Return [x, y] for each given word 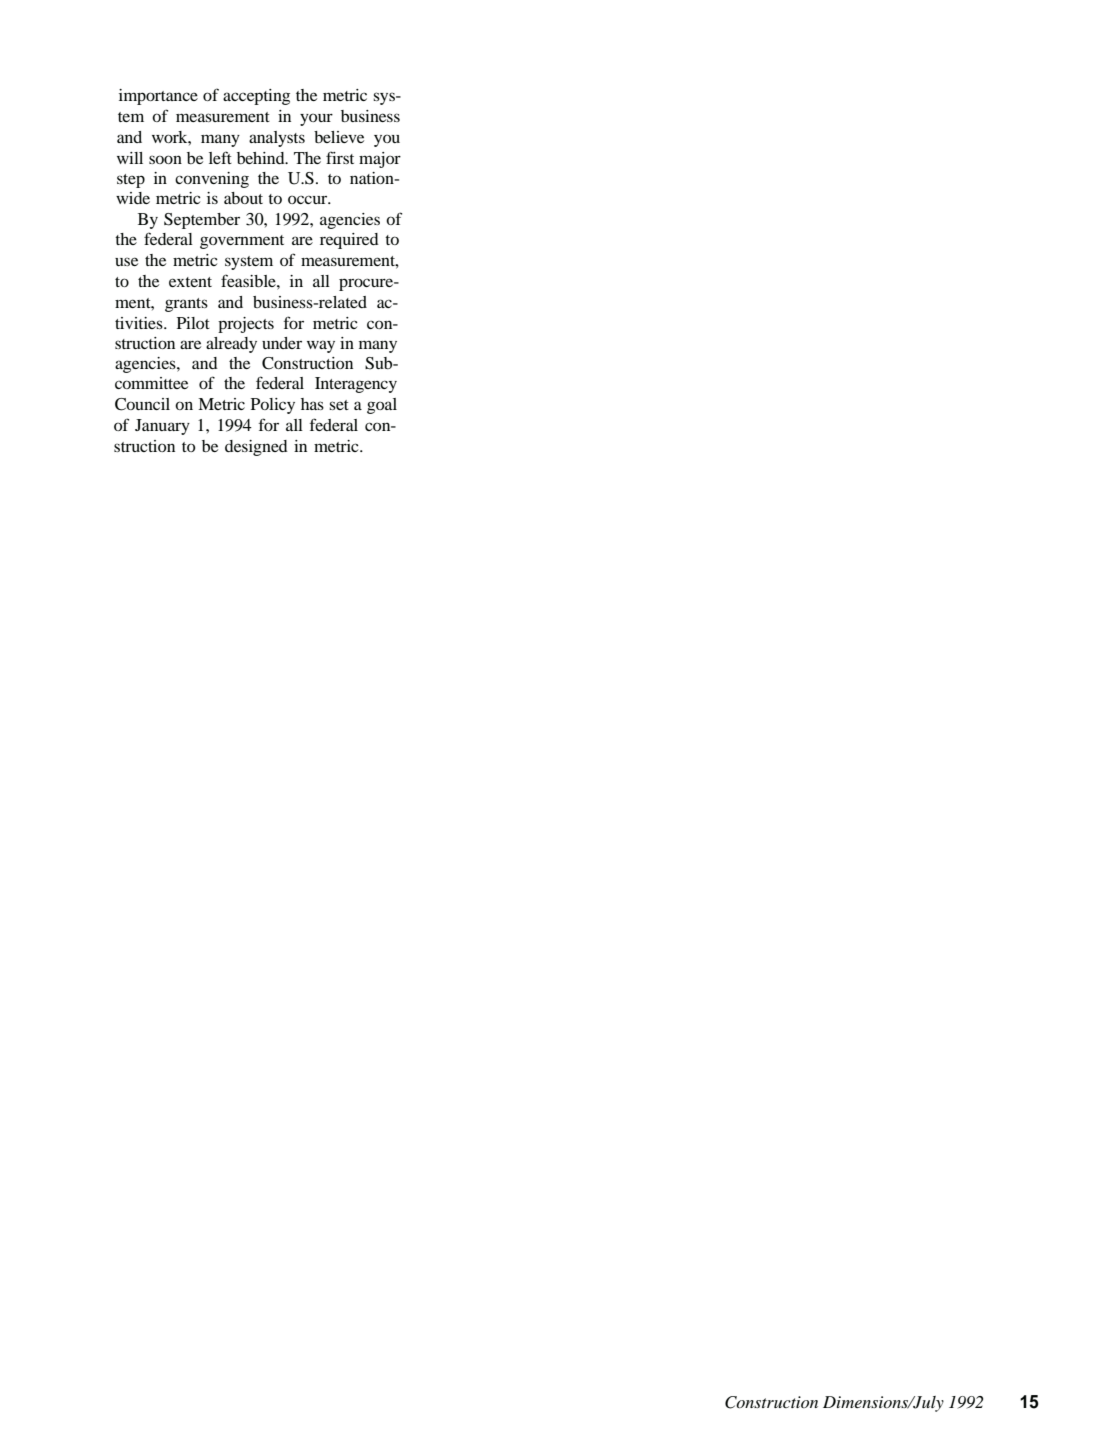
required [349, 241]
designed [256, 448]
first [340, 157]
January [162, 427]
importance [158, 97]
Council [142, 404]
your [316, 119]
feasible [249, 280]
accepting [256, 97]
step [131, 181]
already [231, 345]
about [243, 198]
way [321, 346]
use [126, 261]
